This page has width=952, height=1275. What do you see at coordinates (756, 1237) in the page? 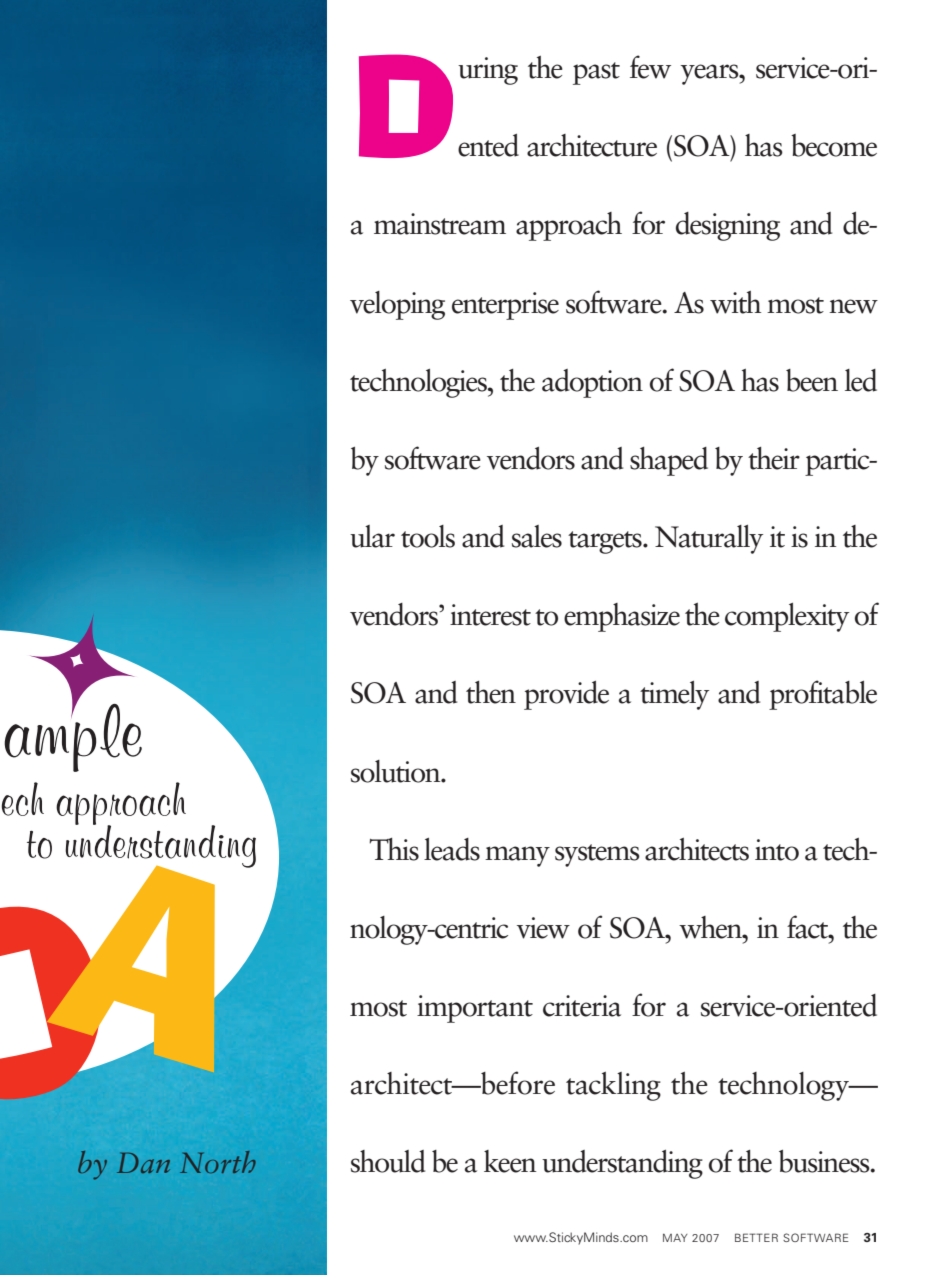
I see `BETTER` at bounding box center [756, 1237].
